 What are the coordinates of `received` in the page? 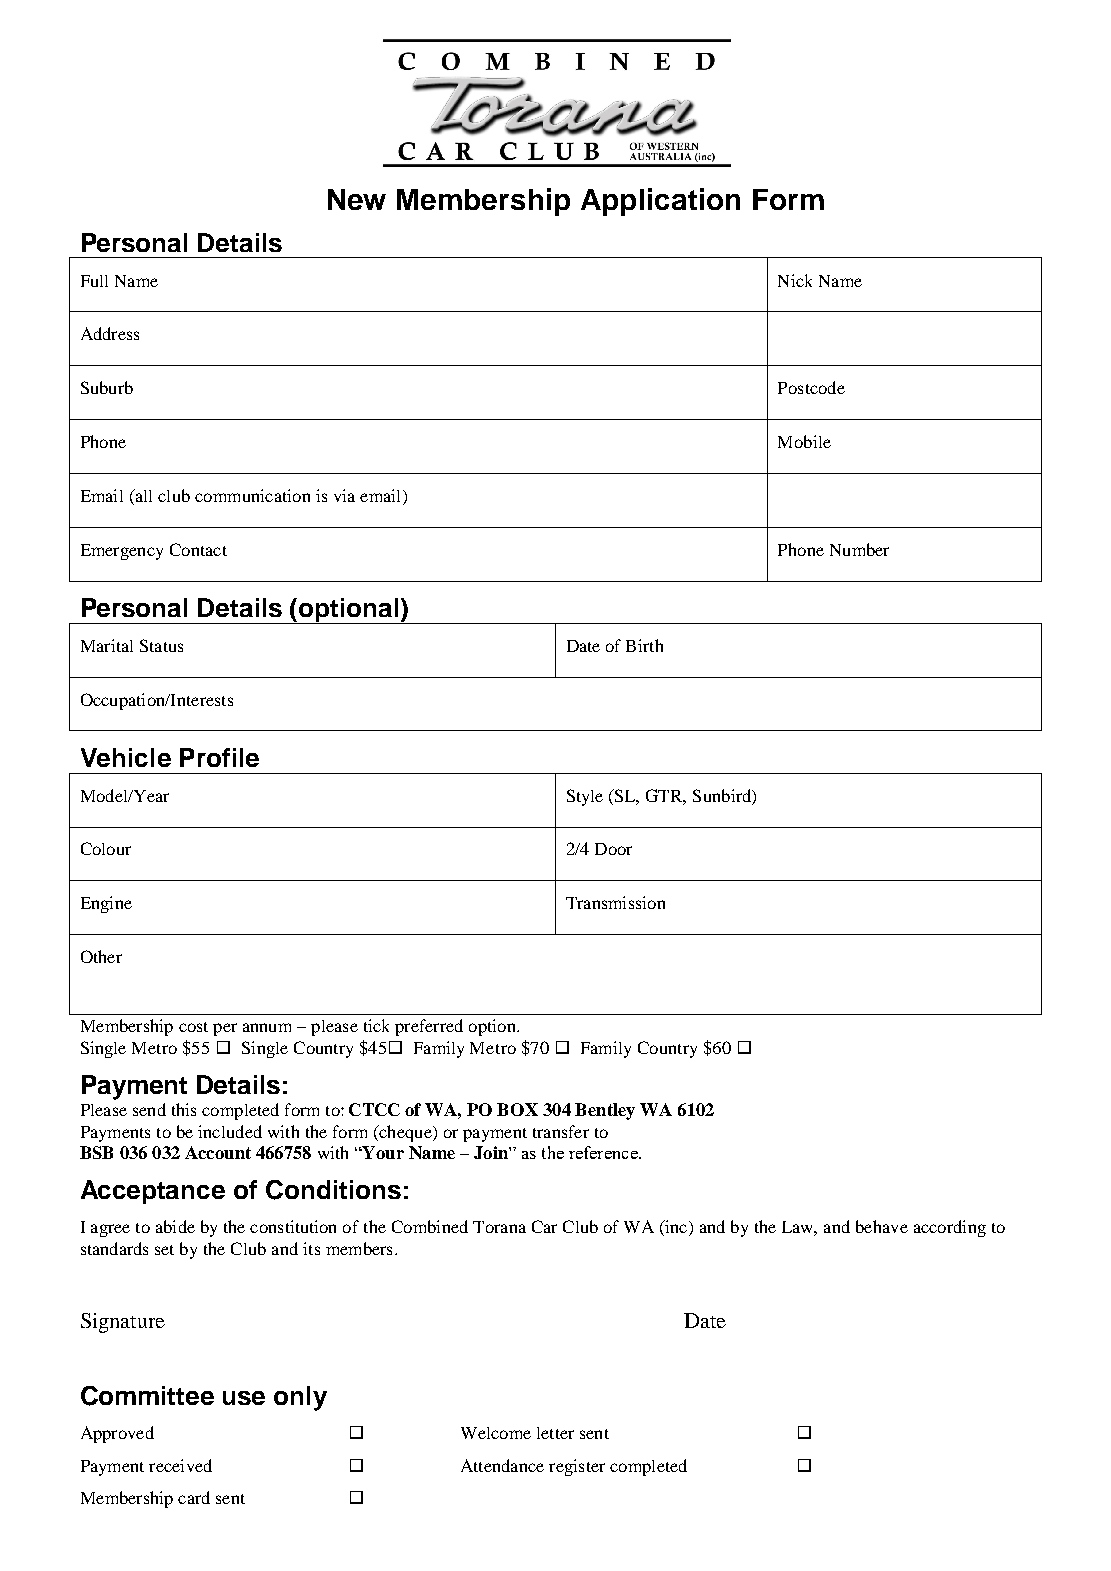 It's located at (180, 1465).
